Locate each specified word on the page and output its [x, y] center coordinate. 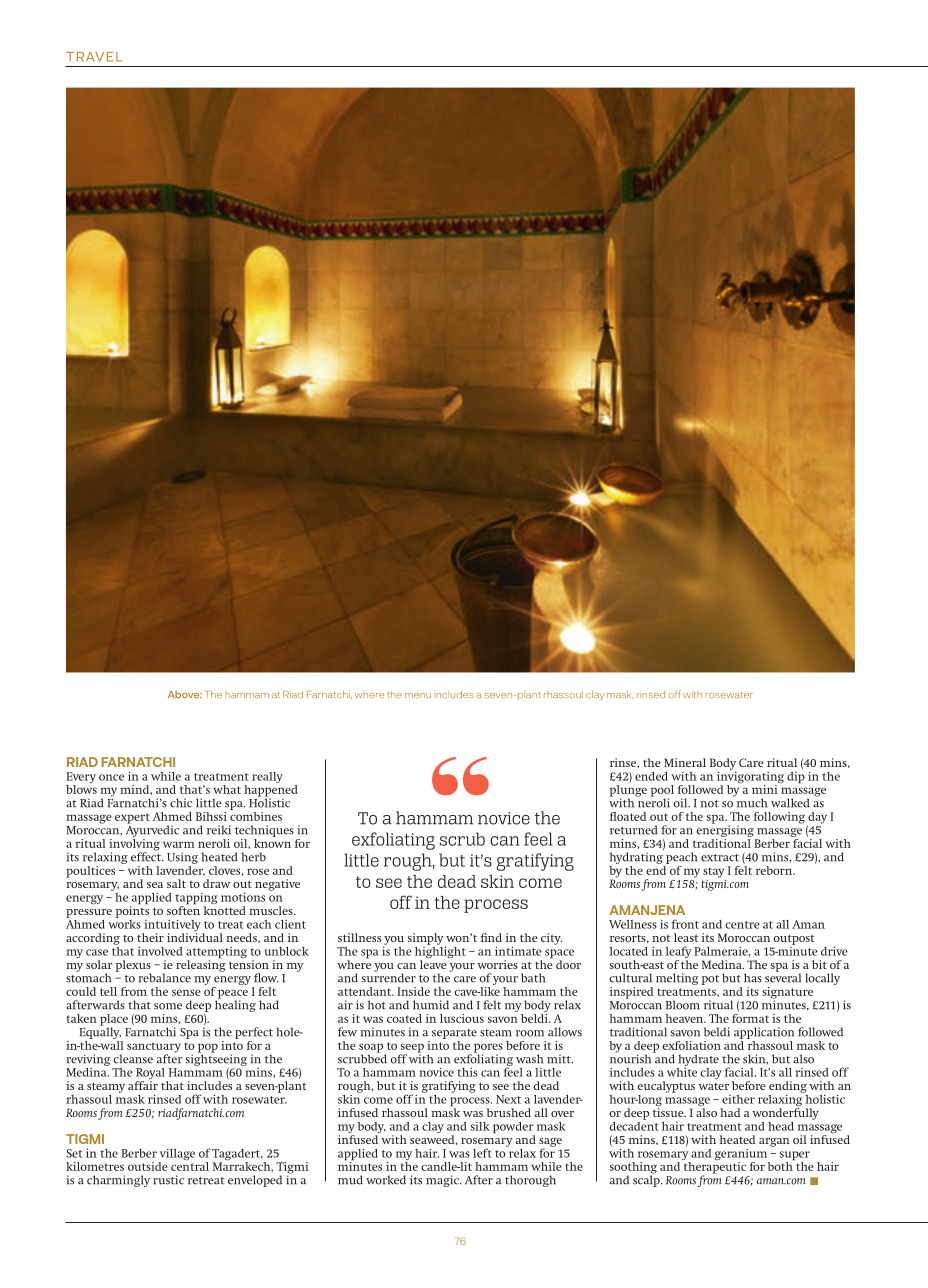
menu [418, 695]
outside [148, 1166]
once [111, 777]
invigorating [750, 777]
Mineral [685, 762]
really [267, 777]
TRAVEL [94, 57]
